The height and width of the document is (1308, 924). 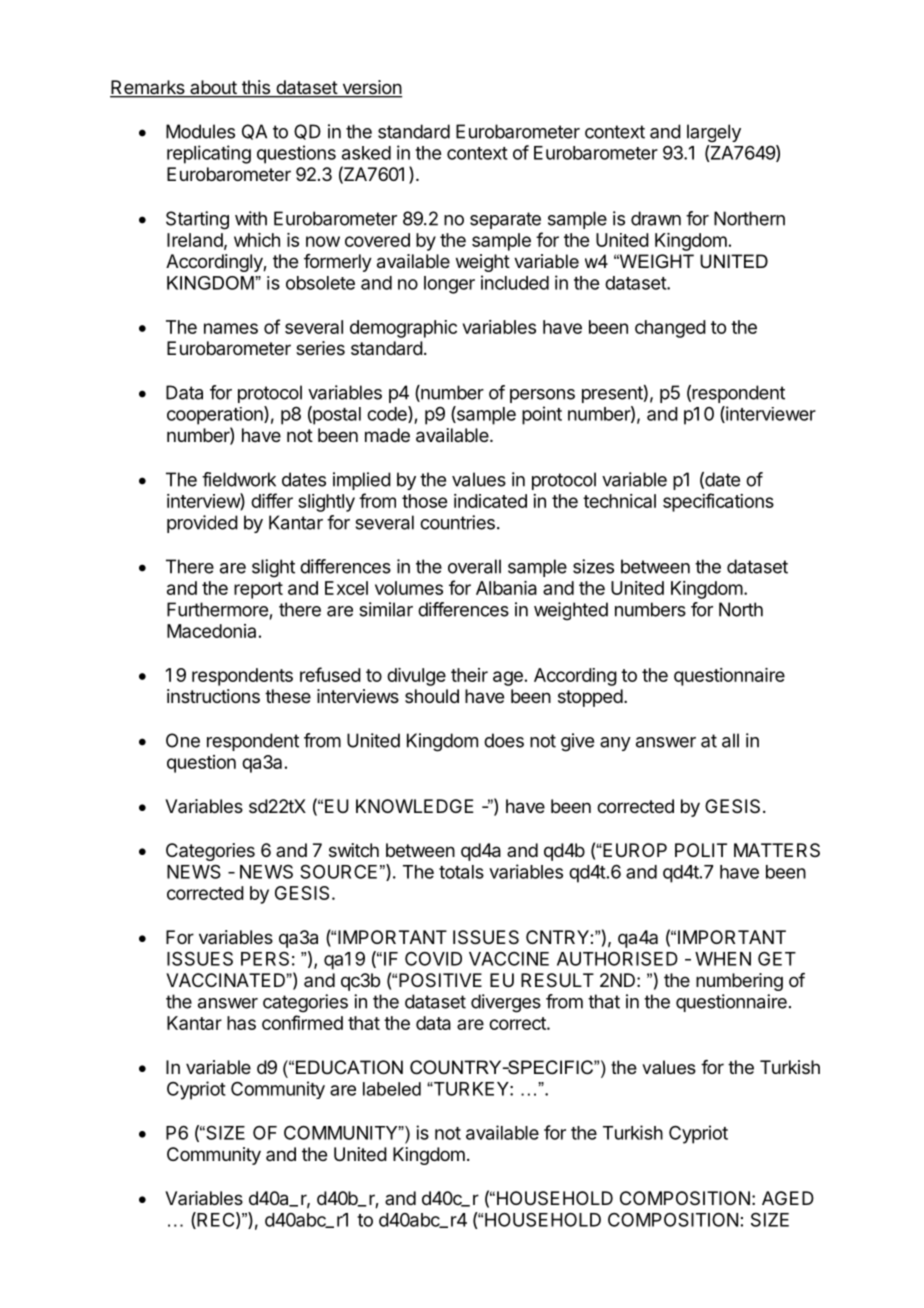 I want to click on version, so click(x=371, y=88).
